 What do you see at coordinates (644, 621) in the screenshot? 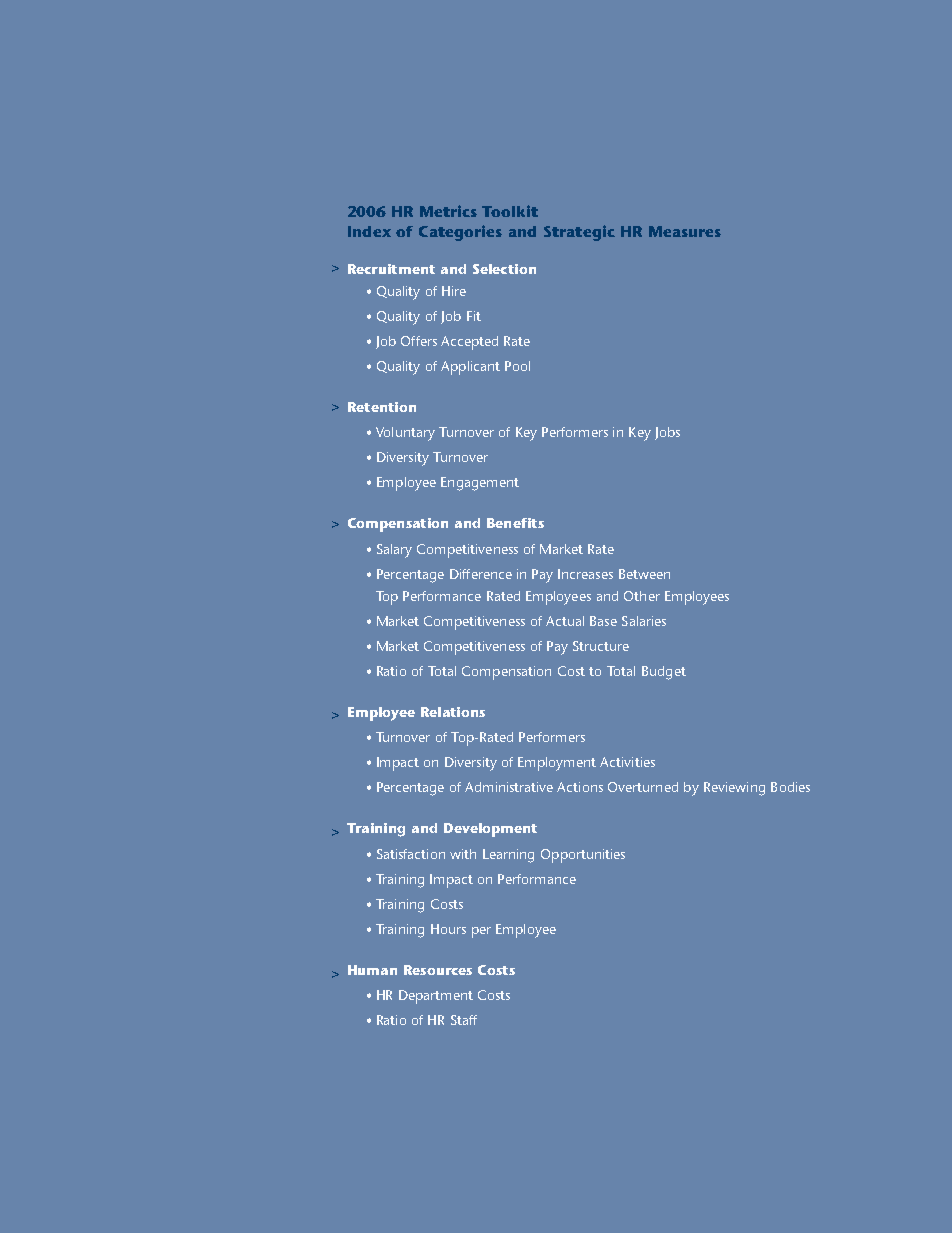
I see `Salaries` at bounding box center [644, 621].
